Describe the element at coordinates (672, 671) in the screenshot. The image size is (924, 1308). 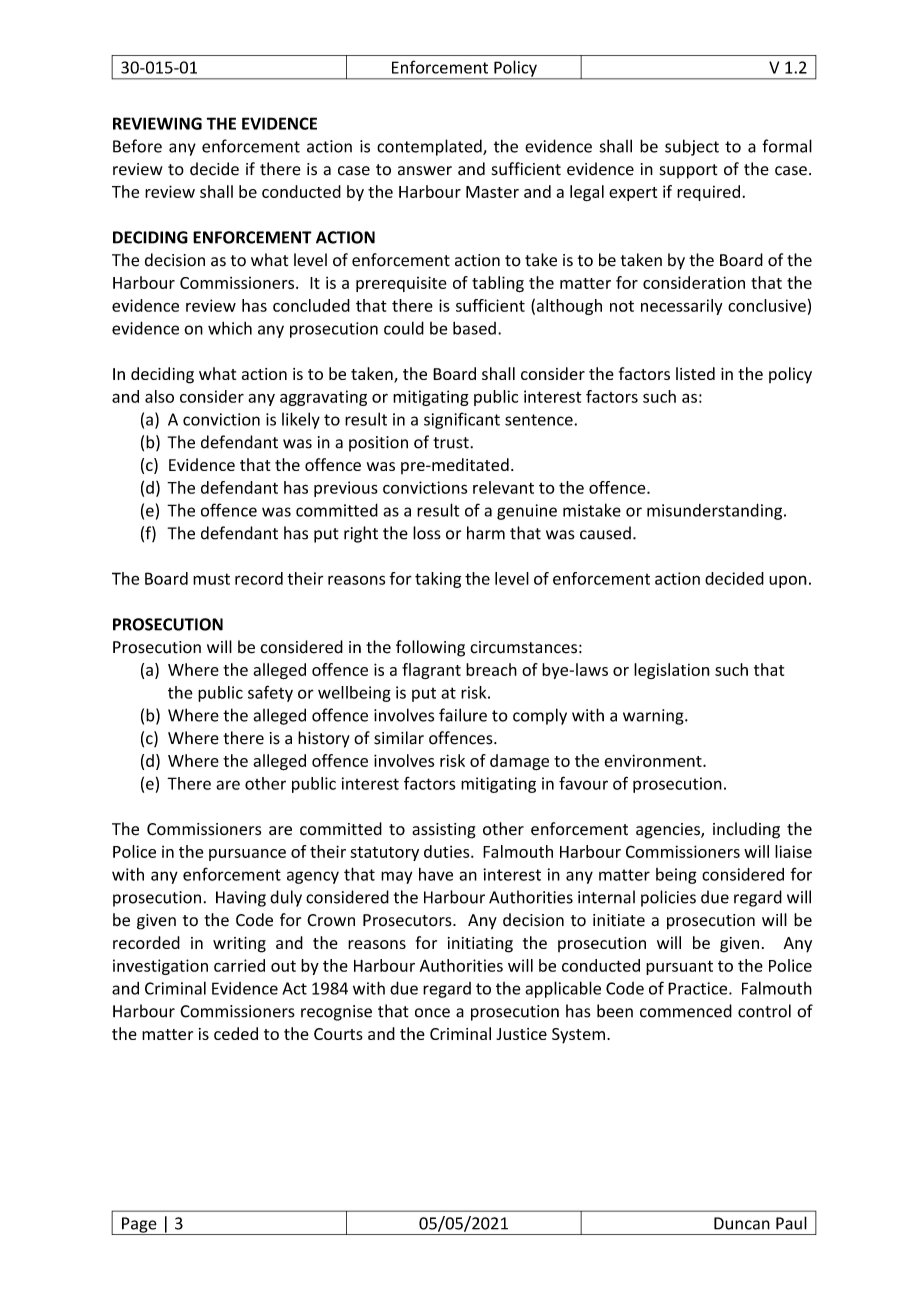
I see `legislation` at that location.
